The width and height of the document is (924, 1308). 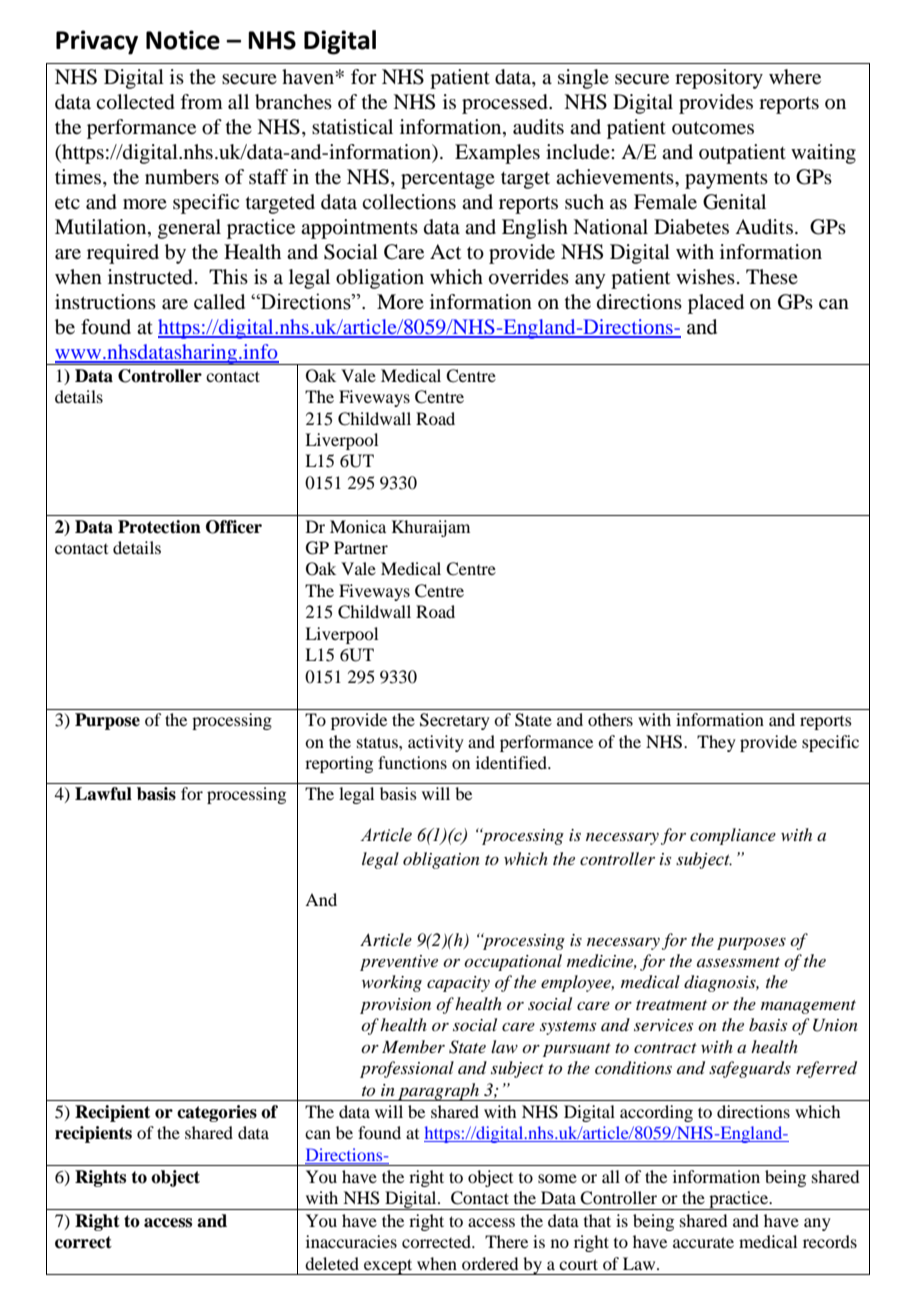 I want to click on repository, so click(x=719, y=79).
